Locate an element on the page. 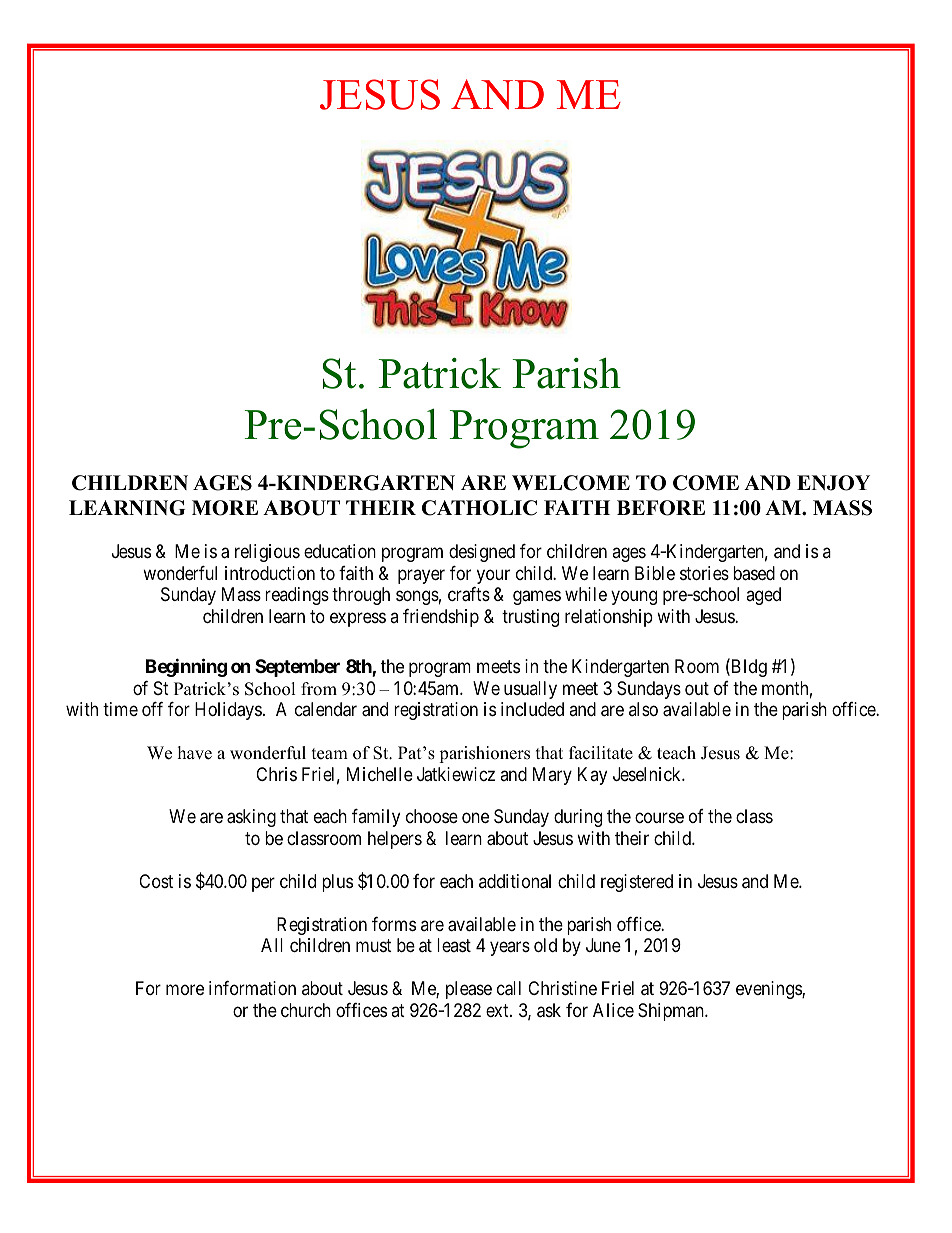 Image resolution: width=952 pixels, height=1233 pixels. choose is located at coordinates (432, 816).
